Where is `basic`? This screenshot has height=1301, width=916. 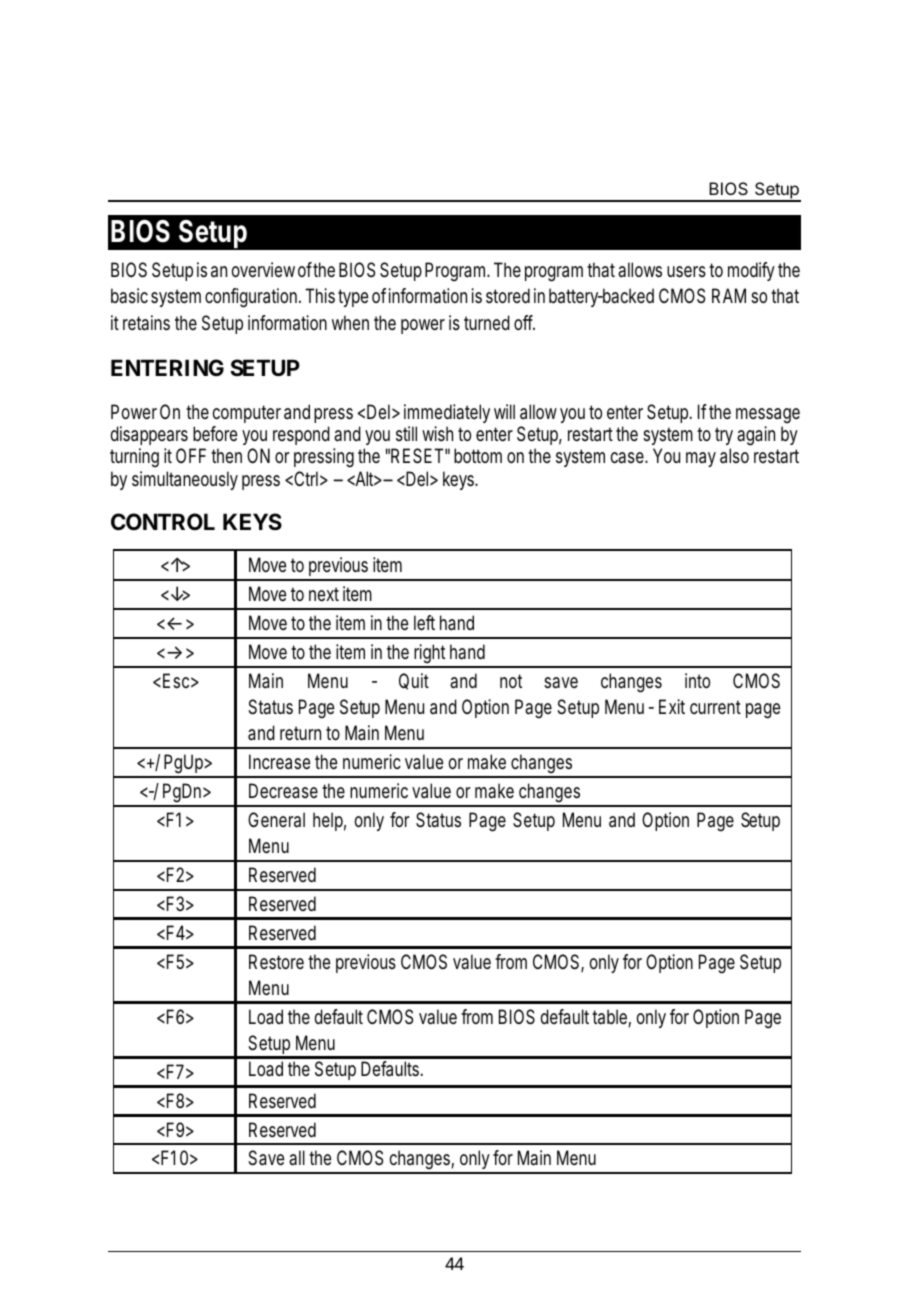
basic is located at coordinates (129, 296).
